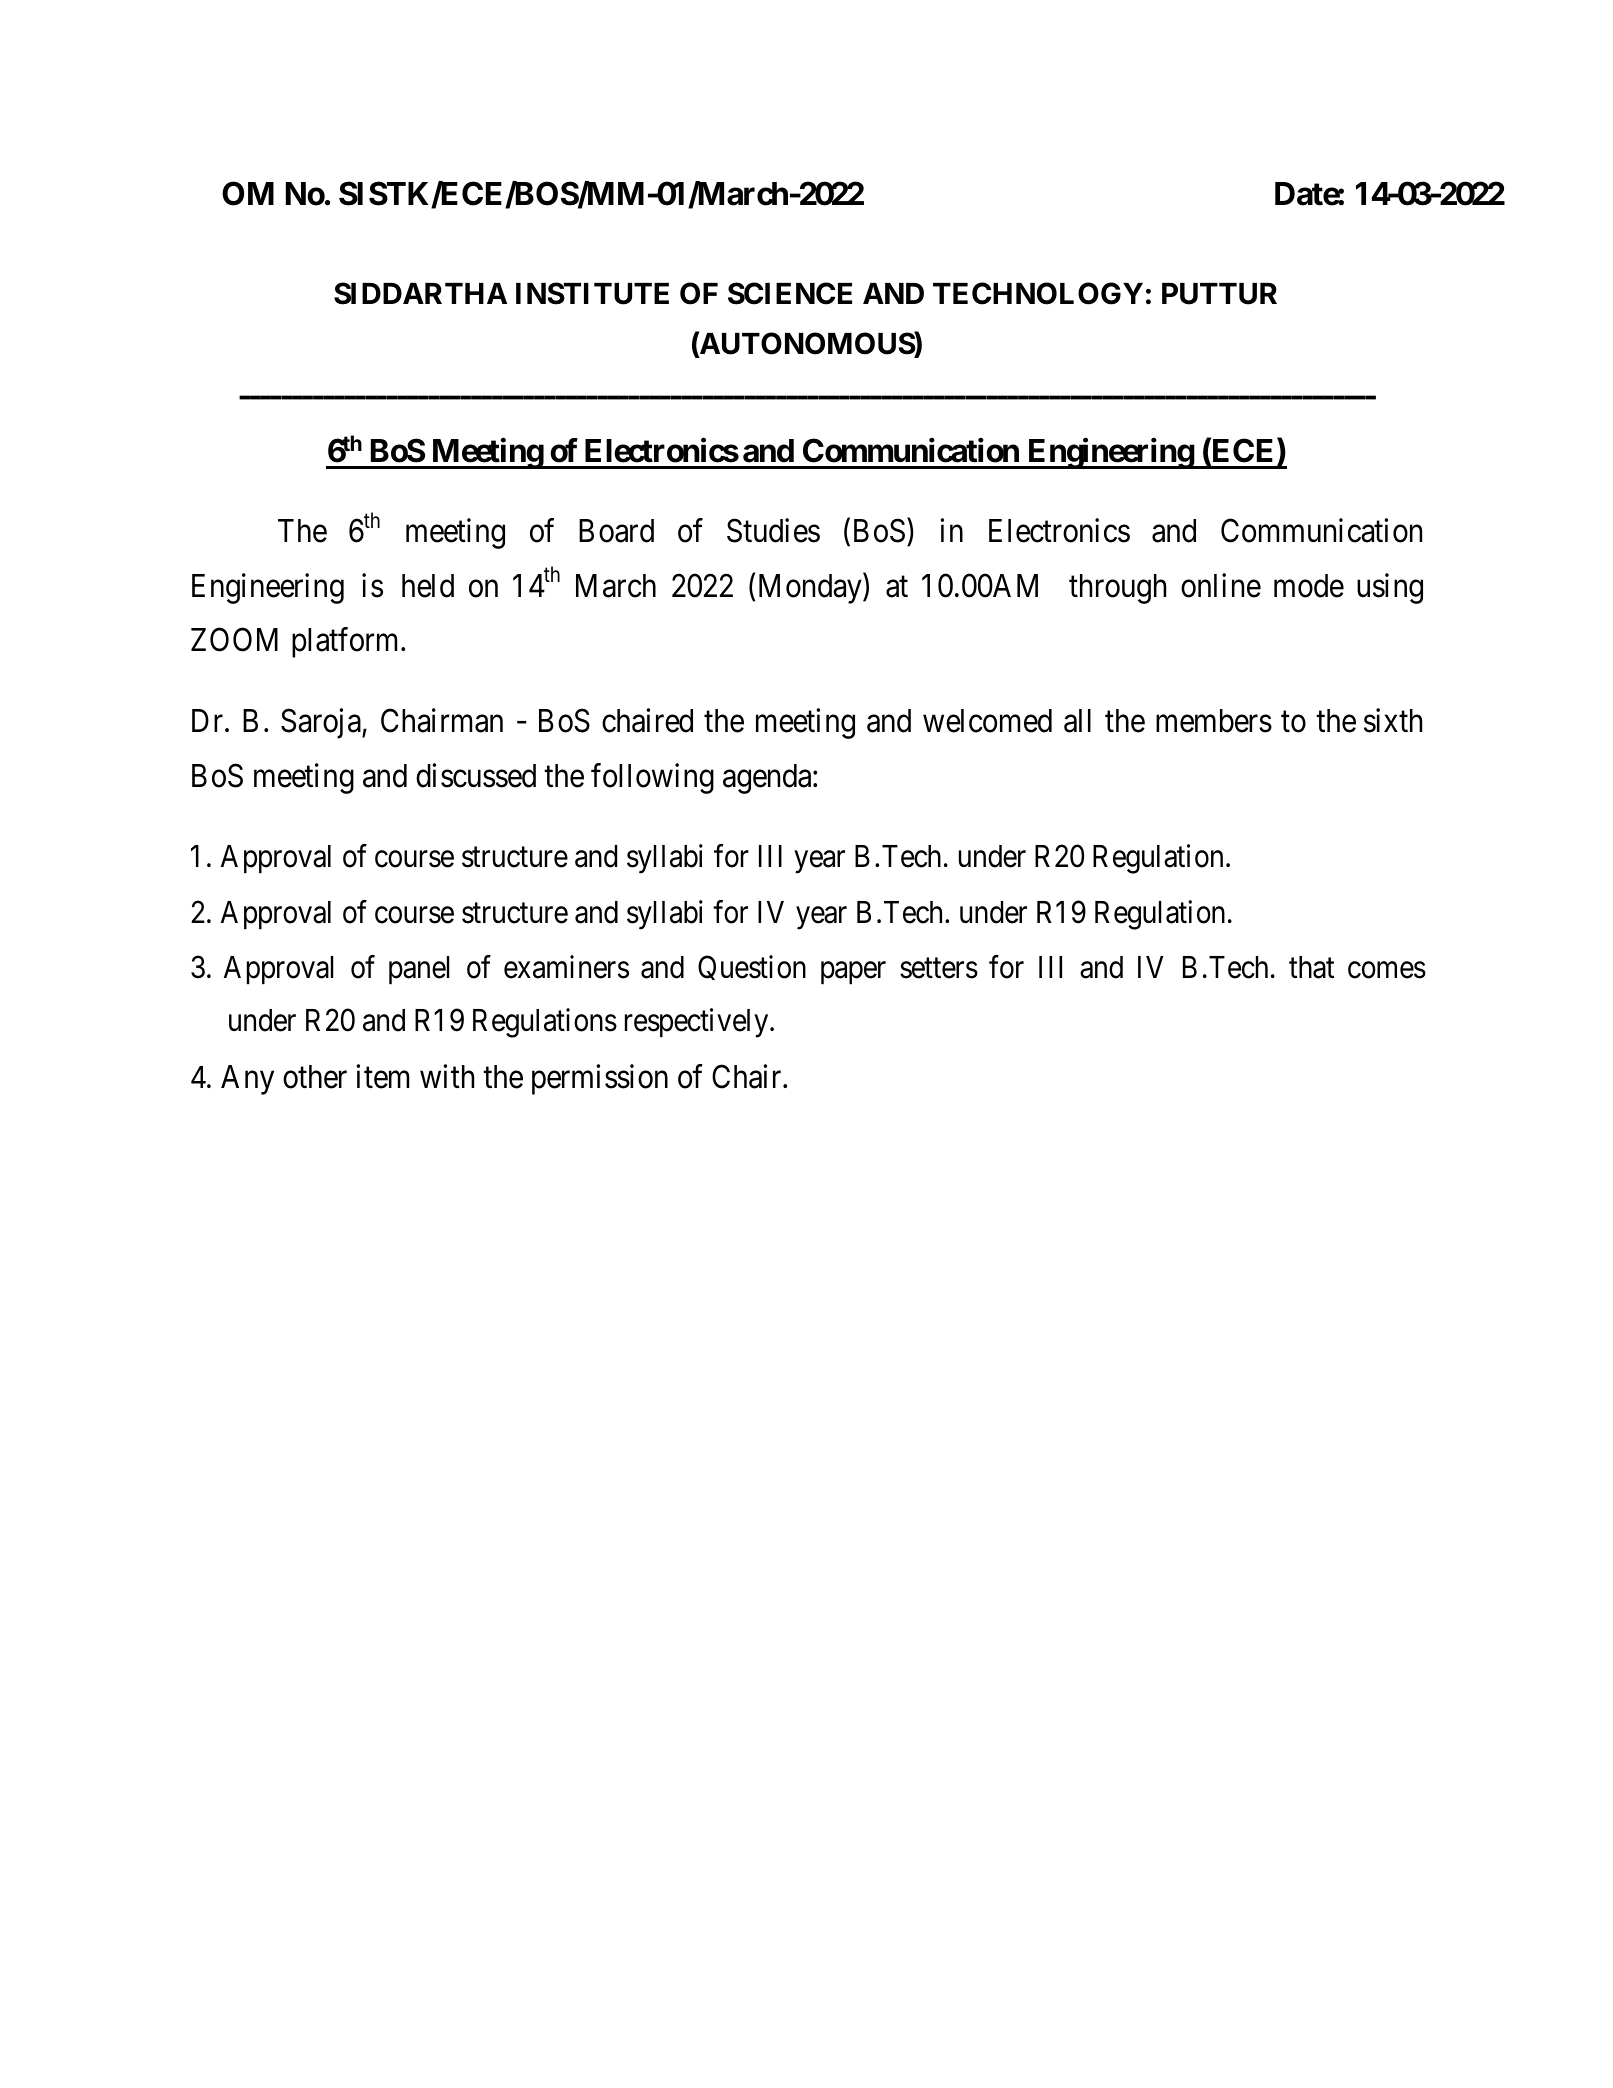 The height and width of the page is (2088, 1613). I want to click on respectively, so click(698, 1023).
